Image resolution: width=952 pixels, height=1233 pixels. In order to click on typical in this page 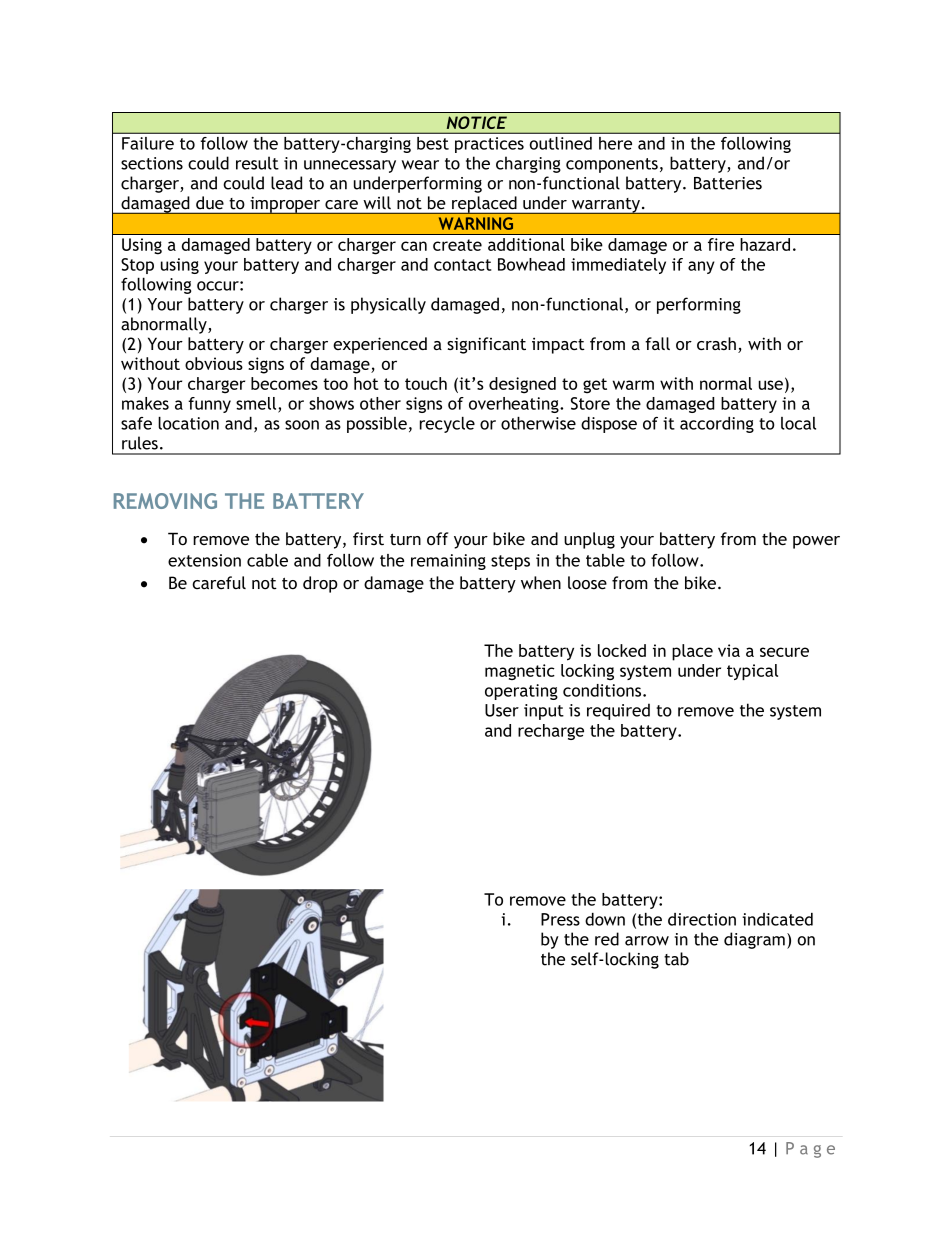, I will do `click(752, 672)`.
